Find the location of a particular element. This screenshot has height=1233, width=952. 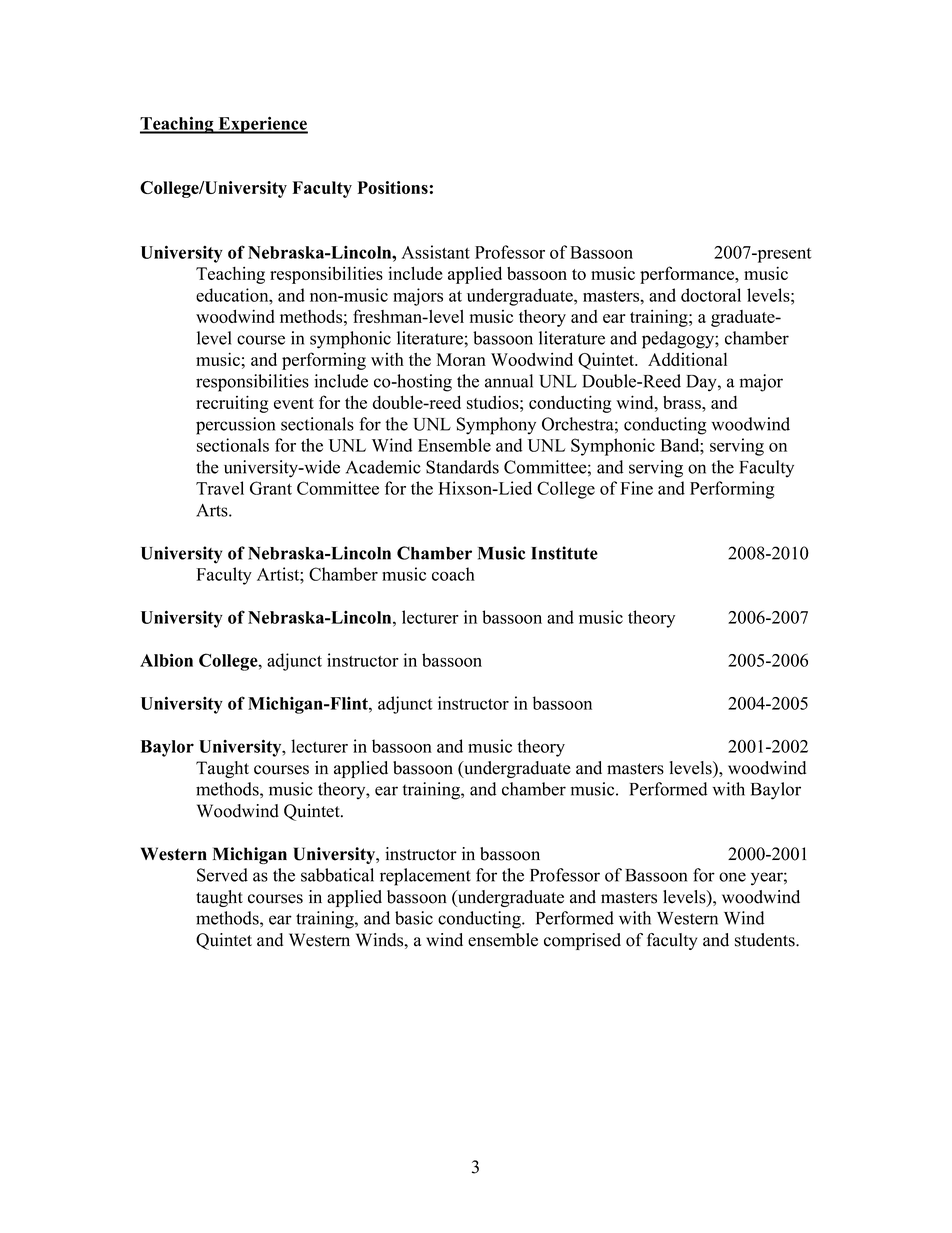

Travel is located at coordinates (220, 488).
